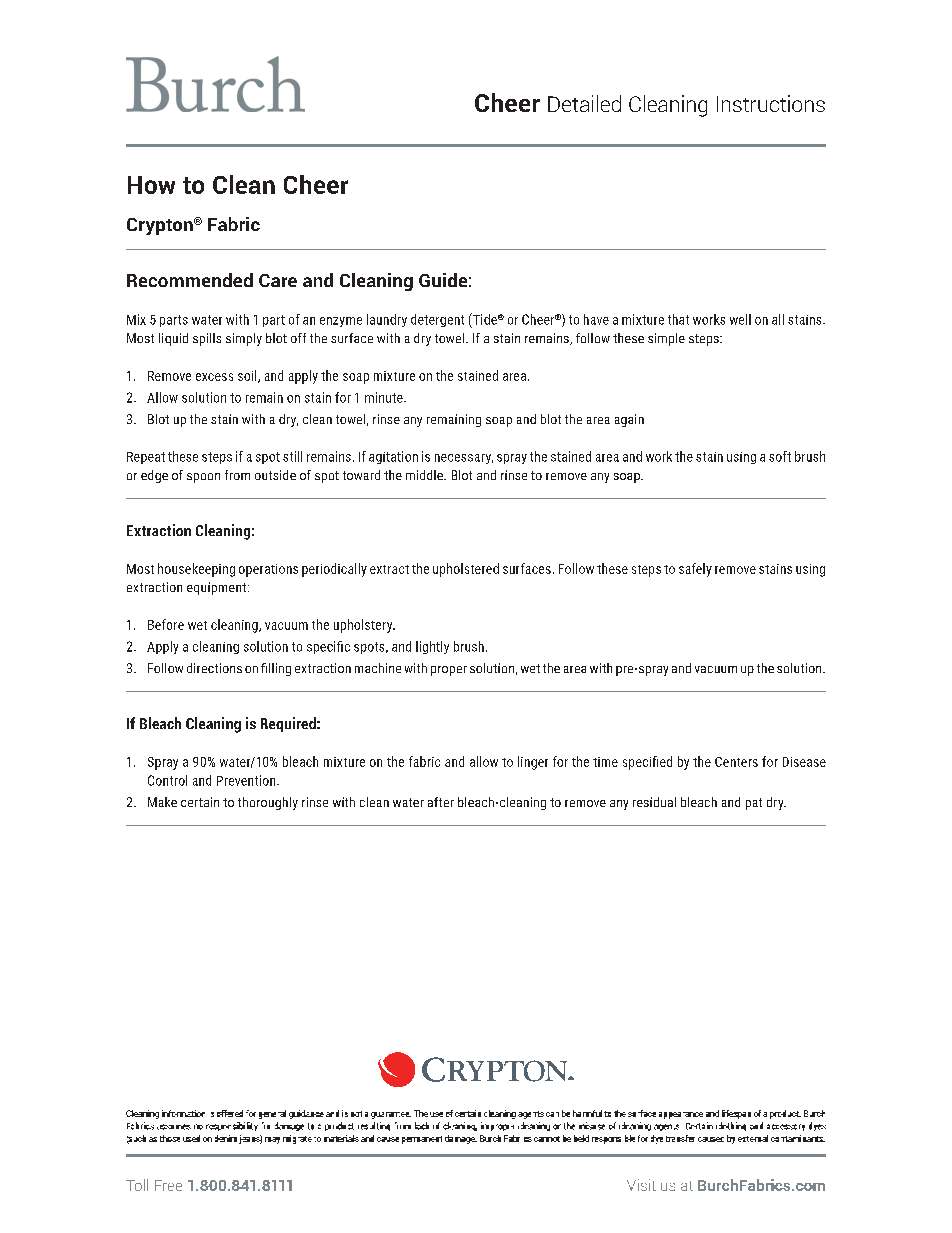 This screenshot has height=1233, width=952. Describe the element at coordinates (425, 475) in the screenshot. I see `middle` at that location.
